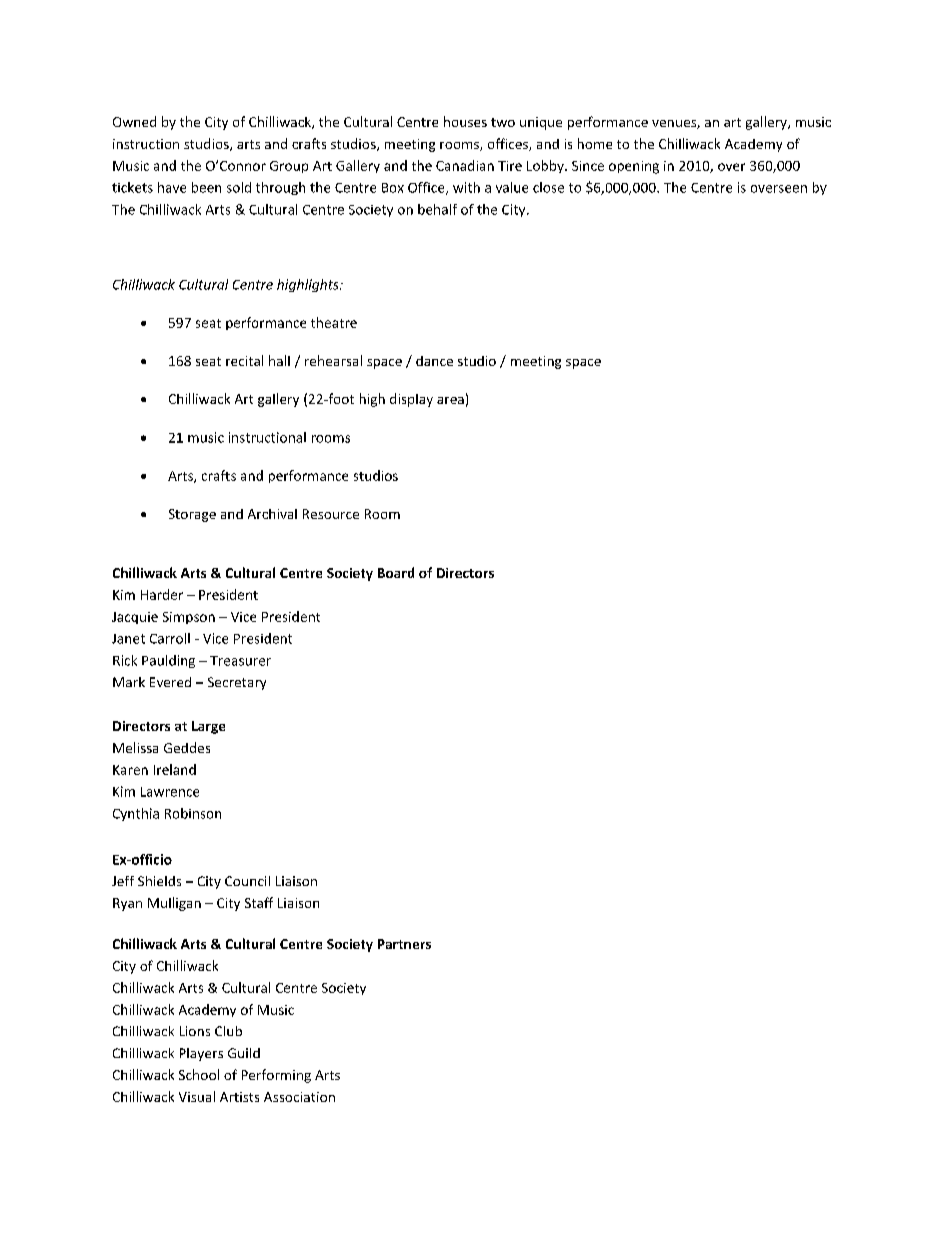 The image size is (952, 1233). I want to click on Simpson, so click(189, 618).
